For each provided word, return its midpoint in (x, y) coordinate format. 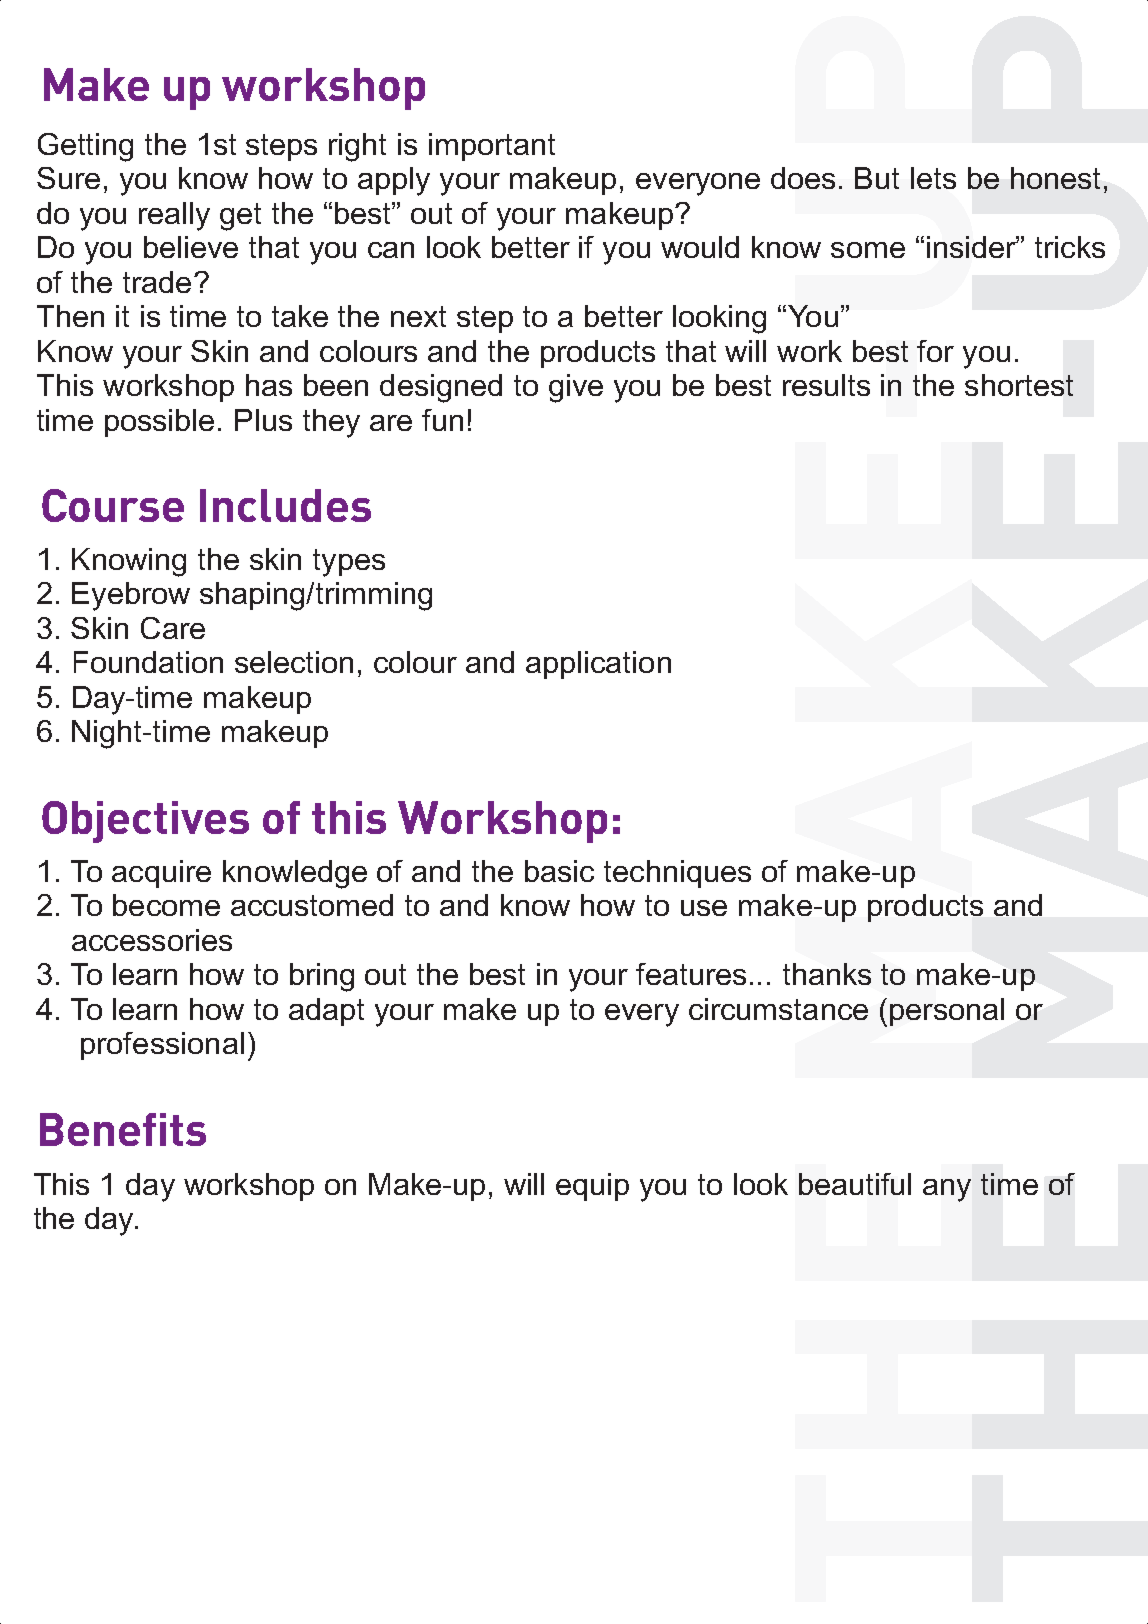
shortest (1019, 385)
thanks (827, 974)
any (947, 1190)
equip (592, 1187)
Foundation (148, 662)
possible (159, 423)
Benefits (123, 1129)
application (598, 665)
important (492, 147)
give (576, 388)
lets (933, 178)
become (166, 905)
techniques (677, 874)
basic (559, 871)
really (174, 216)
